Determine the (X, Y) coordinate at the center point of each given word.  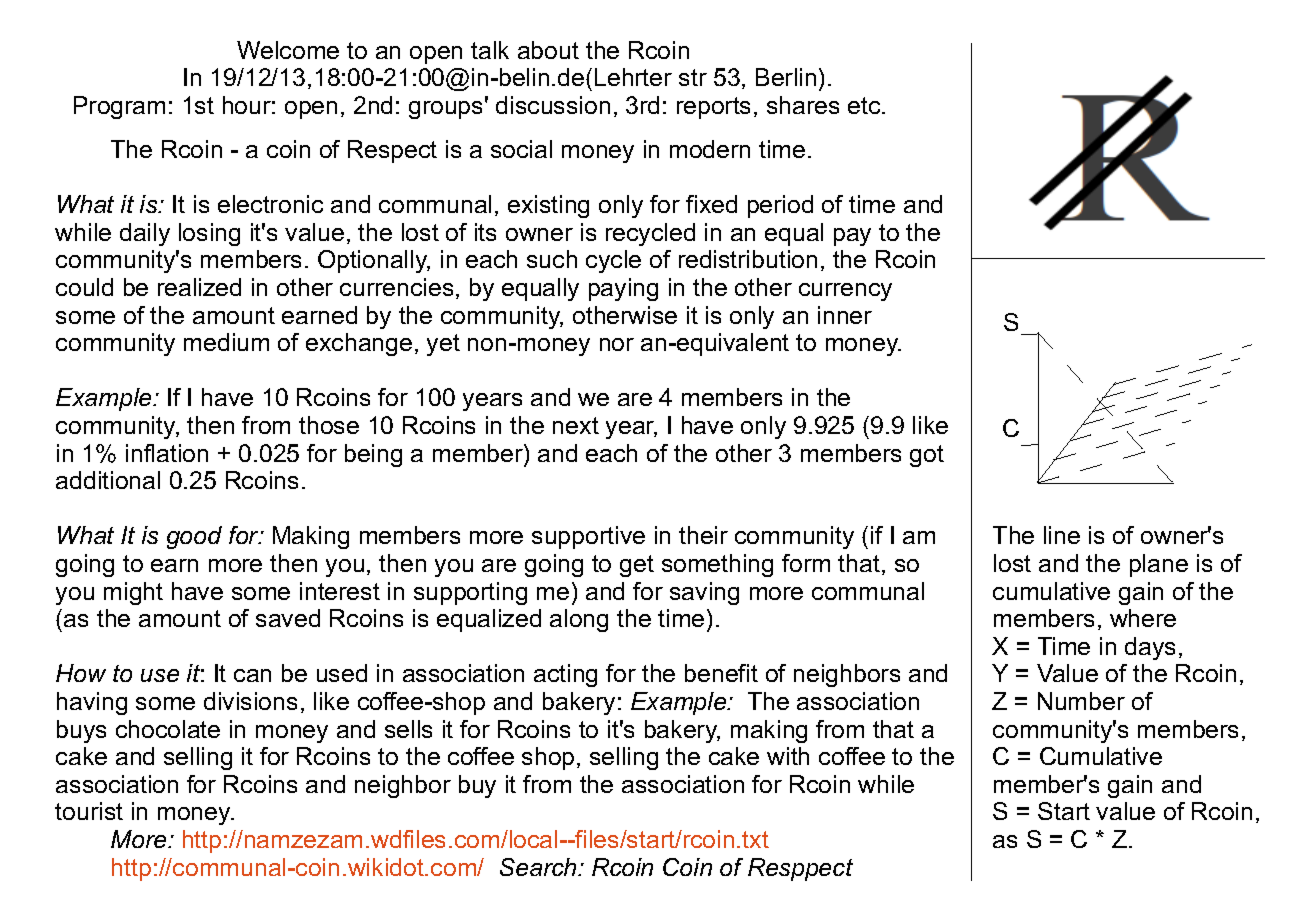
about (548, 50)
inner (845, 315)
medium (226, 342)
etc (865, 105)
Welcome (288, 50)
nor (617, 344)
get (637, 566)
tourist (89, 811)
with (788, 756)
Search (539, 867)
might (133, 593)
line (1062, 535)
